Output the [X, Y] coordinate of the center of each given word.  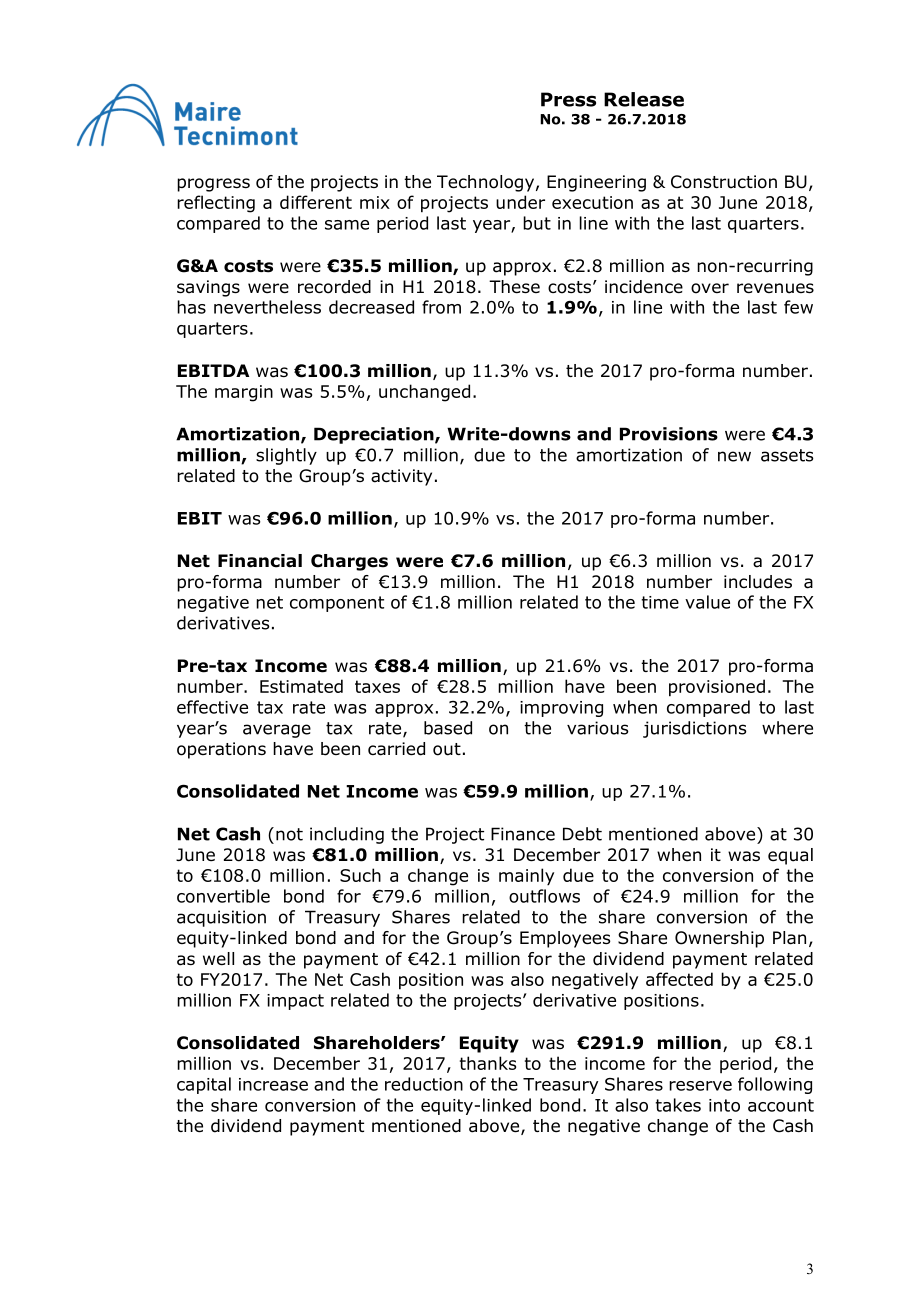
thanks [488, 1063]
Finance [523, 834]
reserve [700, 1086]
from [441, 307]
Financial [260, 561]
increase [273, 1084]
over [710, 288]
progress [213, 185]
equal [790, 856]
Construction [724, 182]
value [707, 602]
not [289, 834]
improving [561, 709]
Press [568, 99]
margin [244, 393]
